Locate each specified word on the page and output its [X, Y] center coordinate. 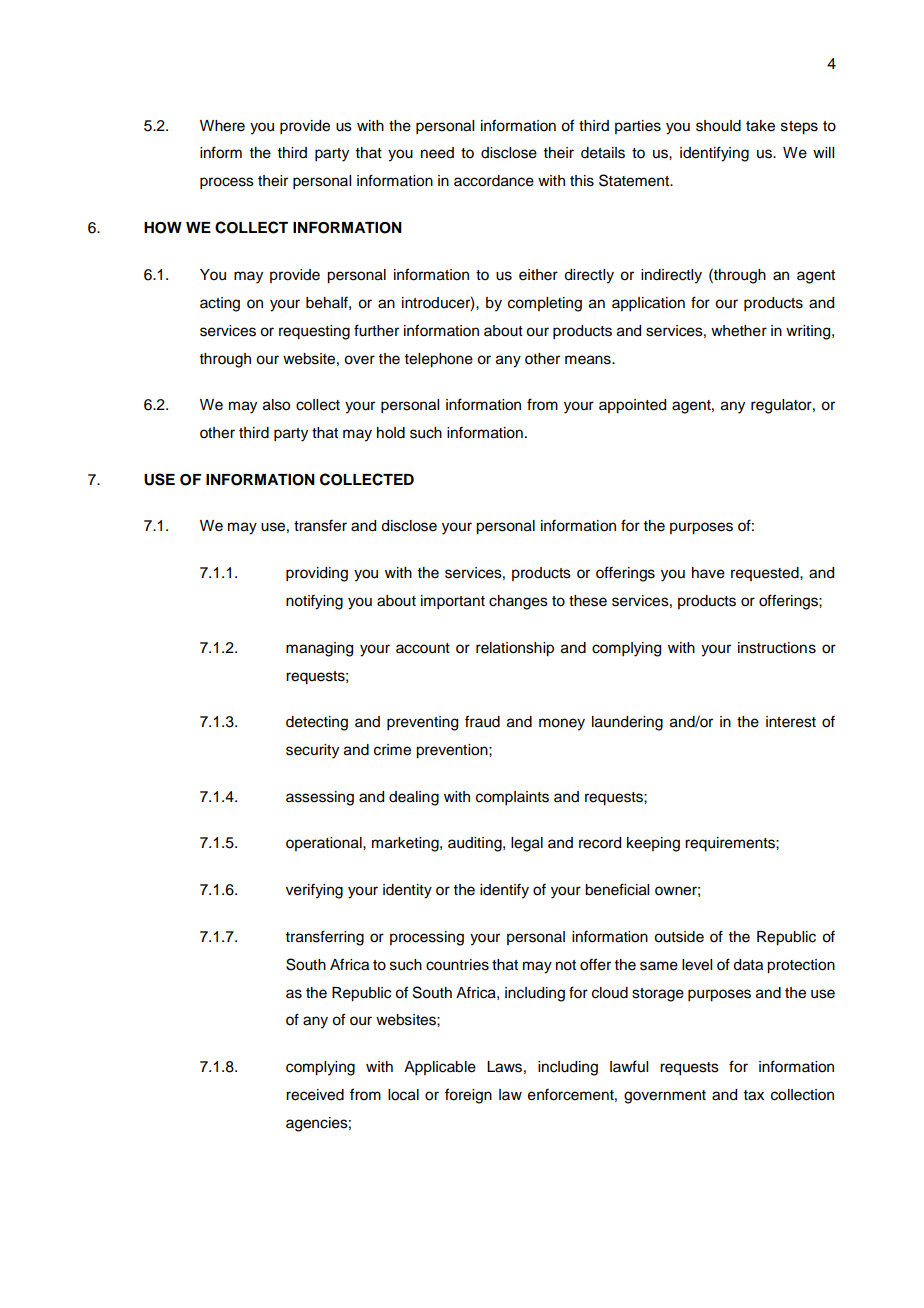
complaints [512, 798]
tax [754, 1095]
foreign [468, 1096]
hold [391, 433]
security [312, 751]
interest [791, 722]
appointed [632, 406]
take [760, 126]
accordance [494, 181]
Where [222, 126]
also [276, 405]
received [315, 1095]
